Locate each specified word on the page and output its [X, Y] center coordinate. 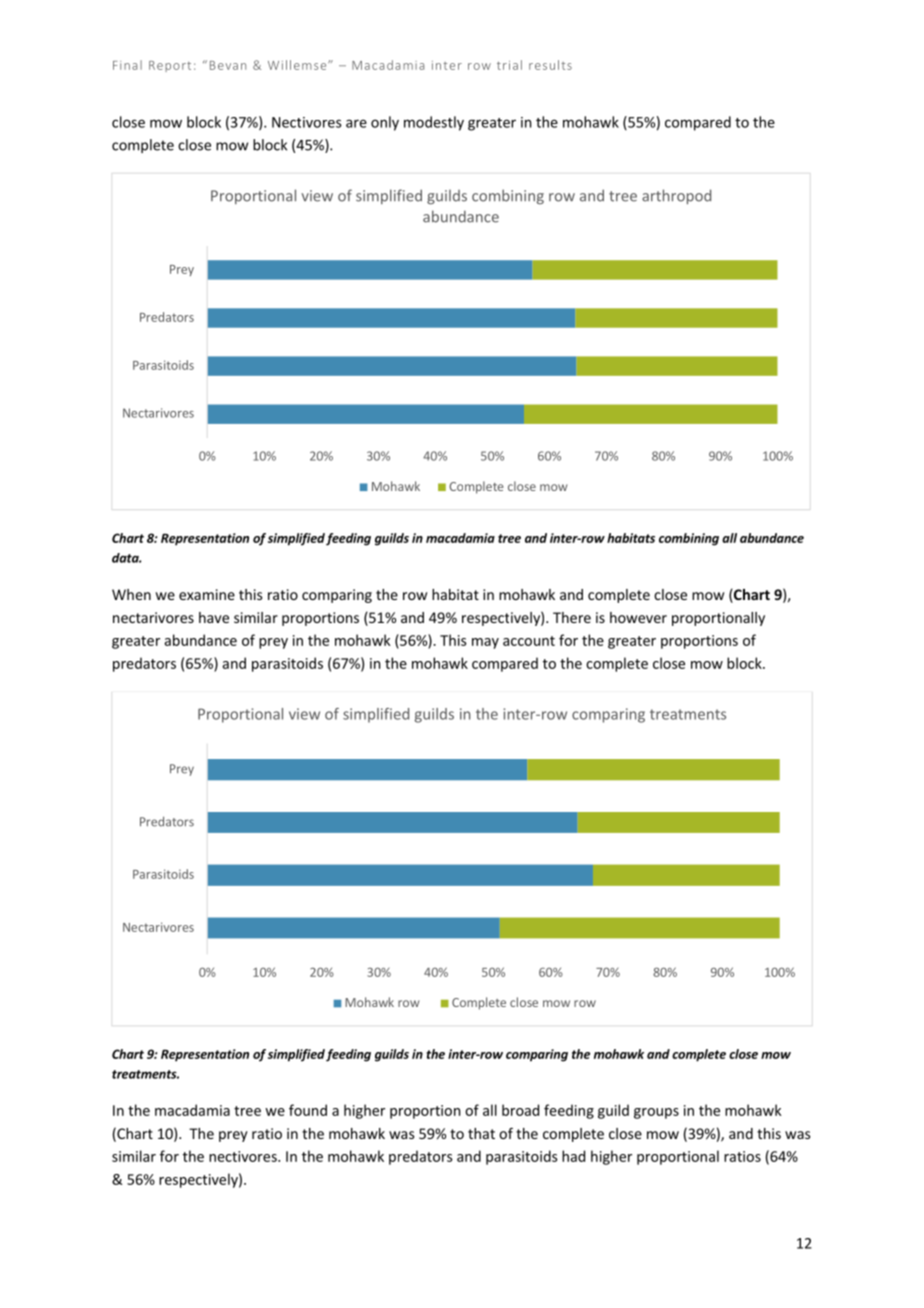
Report [170, 66]
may [485, 643]
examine [207, 594]
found [308, 1110]
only [385, 123]
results [550, 65]
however [638, 617]
